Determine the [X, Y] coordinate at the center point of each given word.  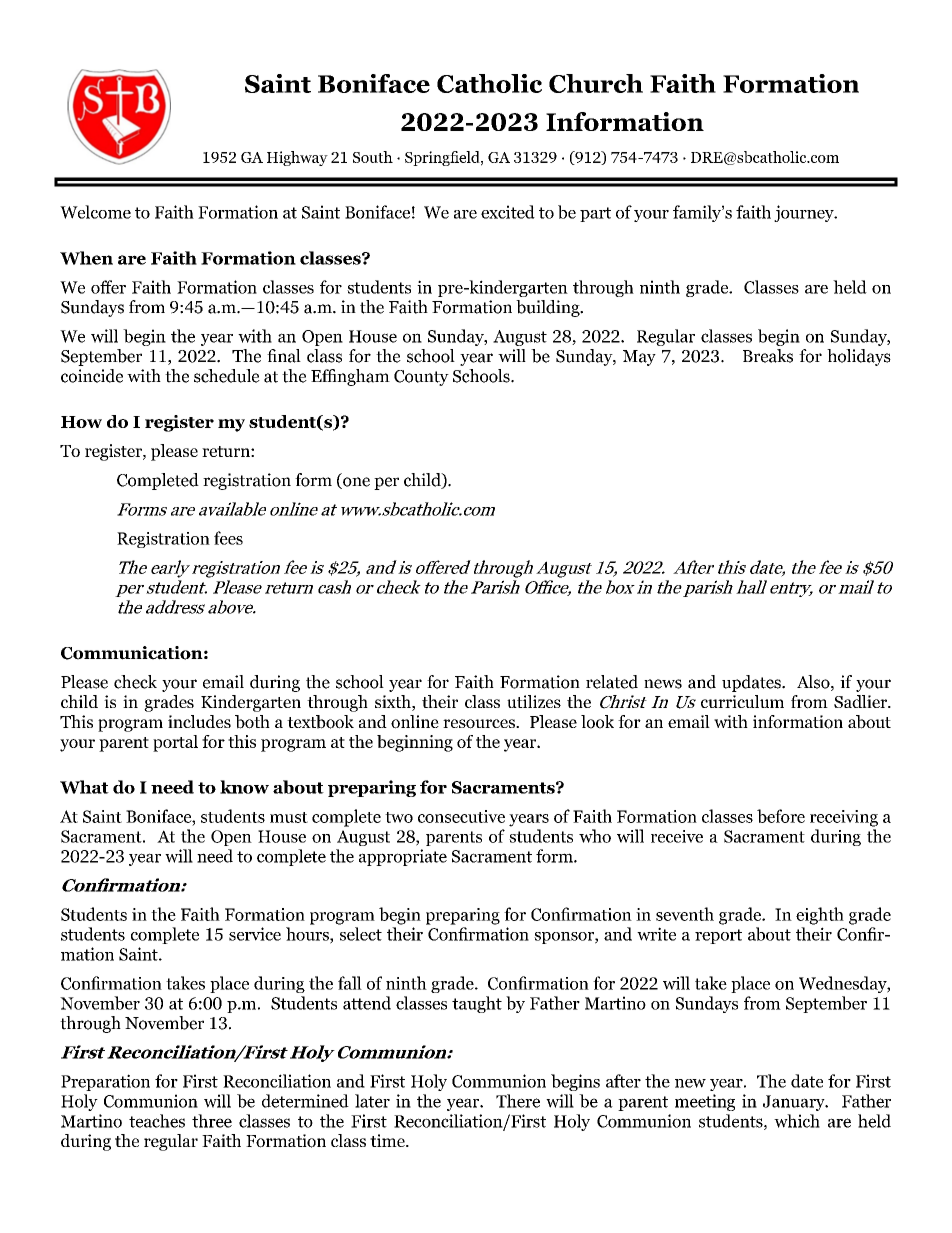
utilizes [534, 701]
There [518, 1101]
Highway [297, 158]
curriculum [742, 701]
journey [805, 213]
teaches [157, 1121]
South [373, 157]
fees [228, 538]
